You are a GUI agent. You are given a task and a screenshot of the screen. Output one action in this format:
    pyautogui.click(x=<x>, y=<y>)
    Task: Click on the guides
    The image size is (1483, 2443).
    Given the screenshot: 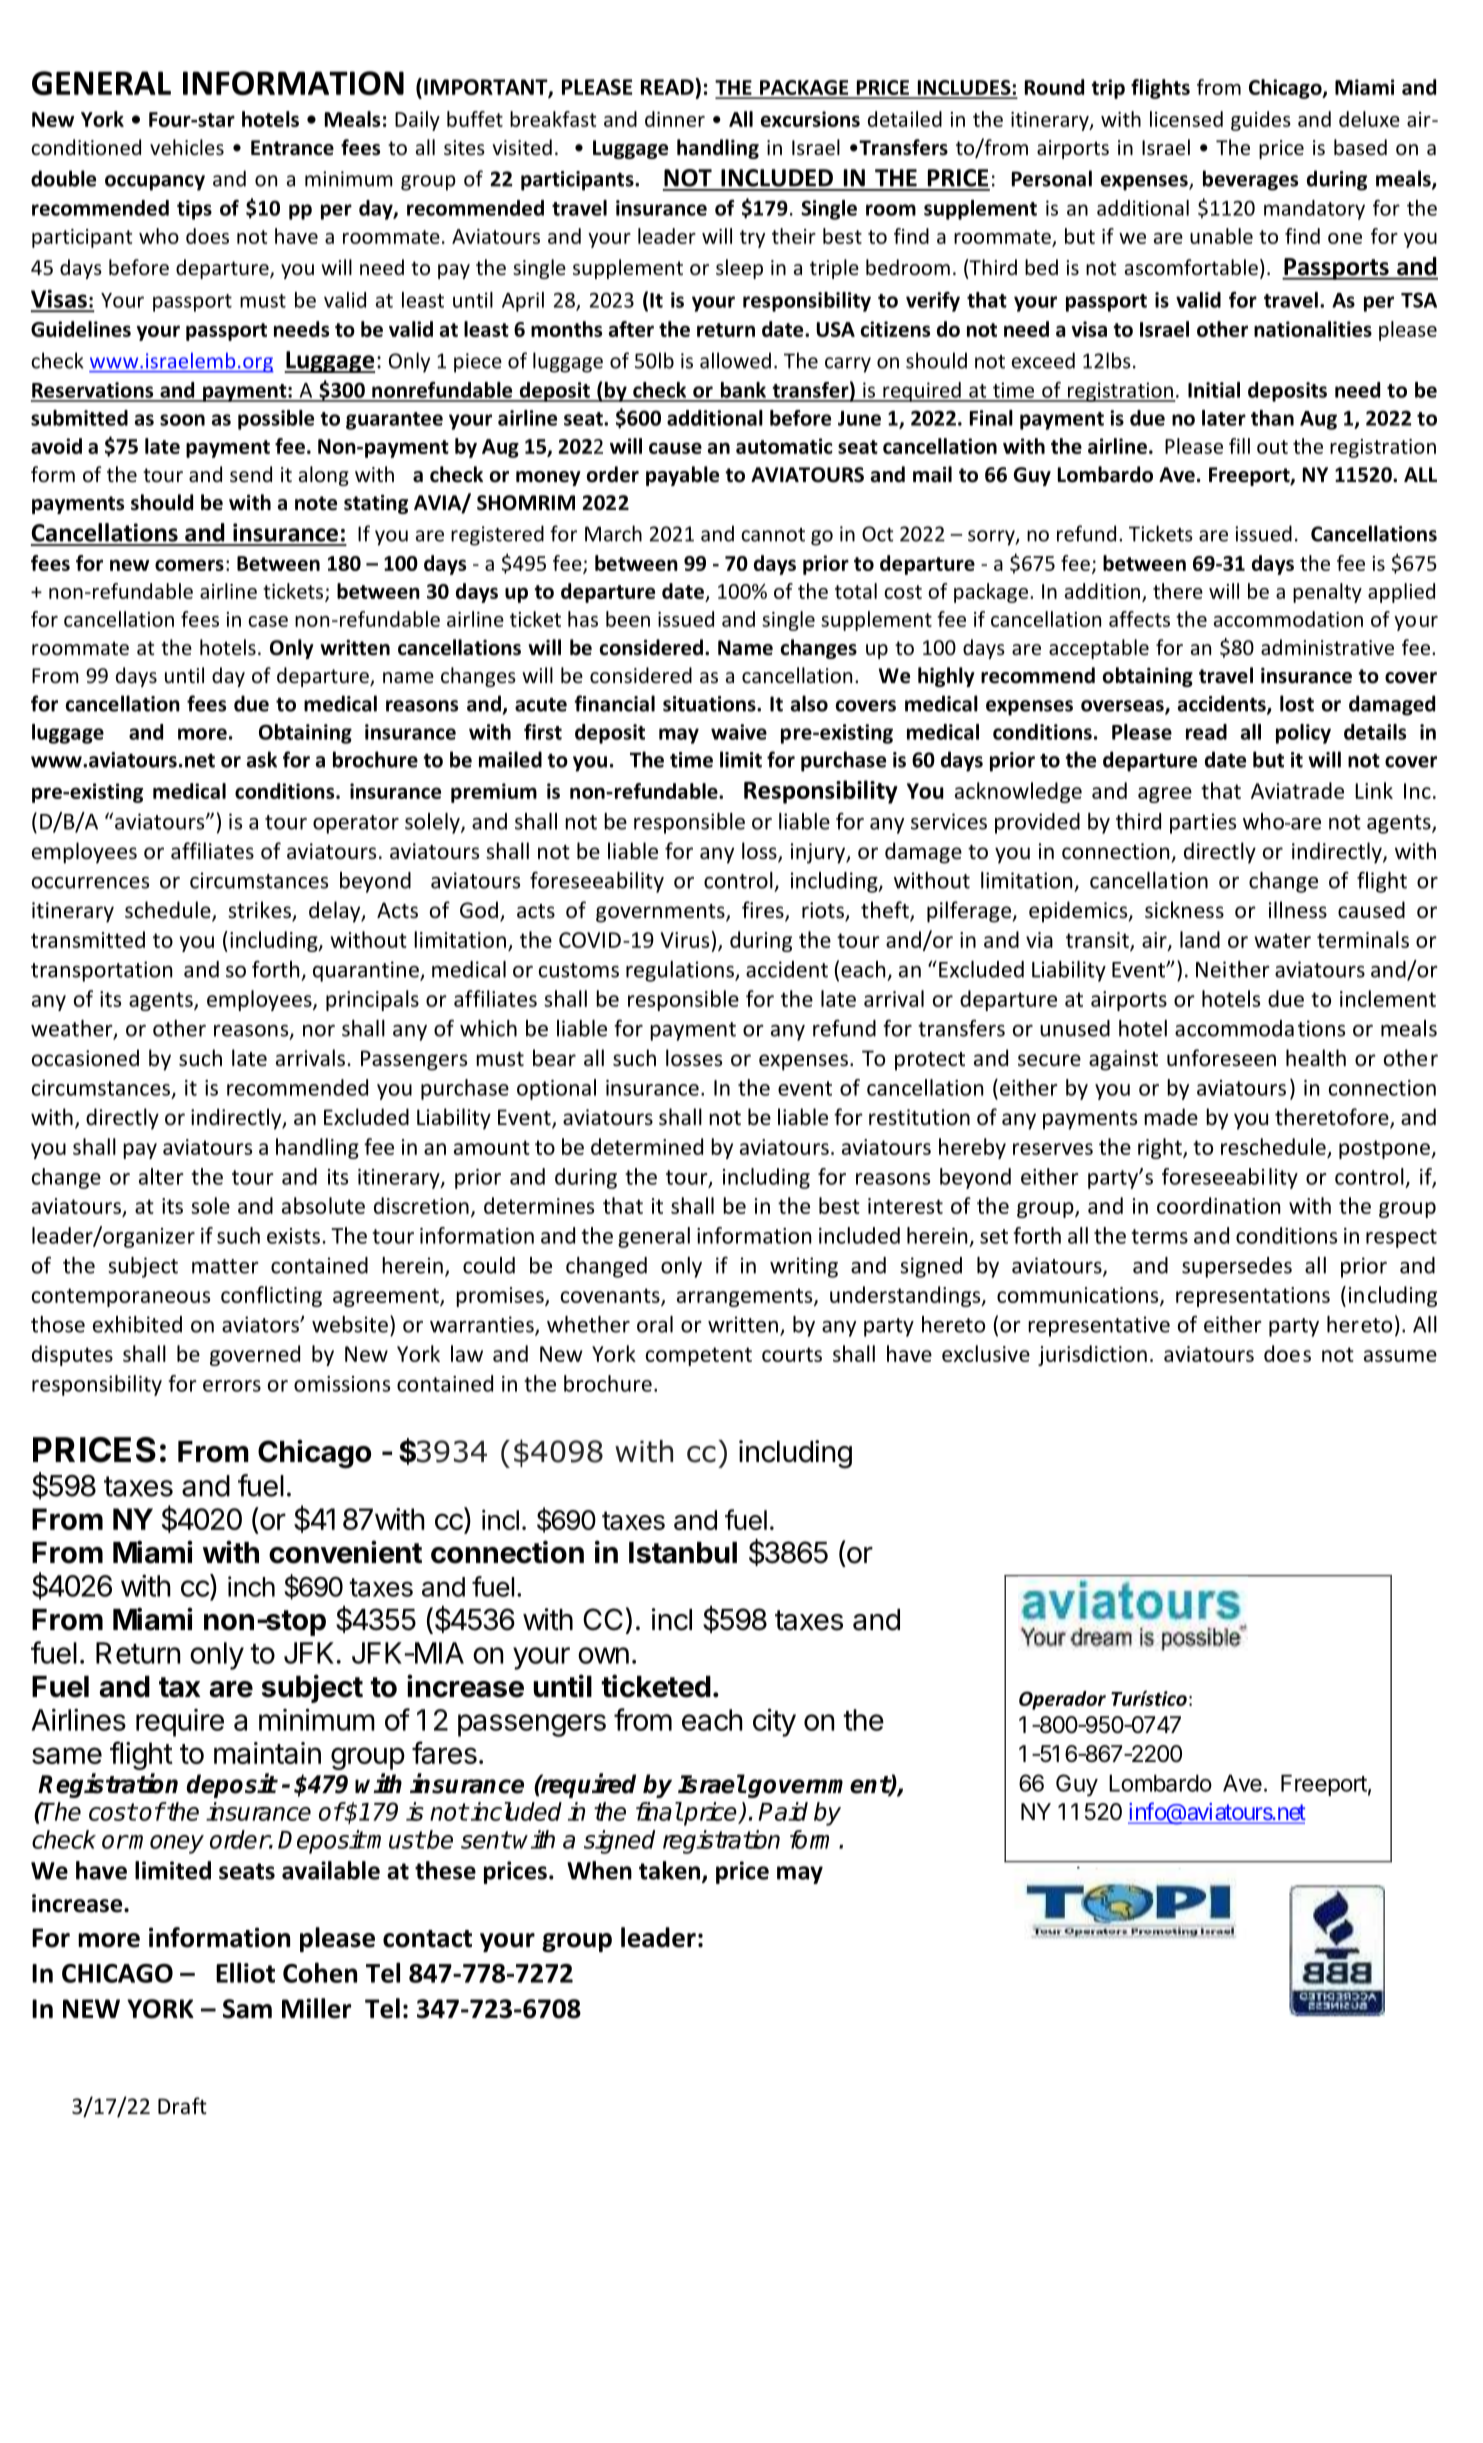 What is the action you would take?
    pyautogui.click(x=1261, y=121)
